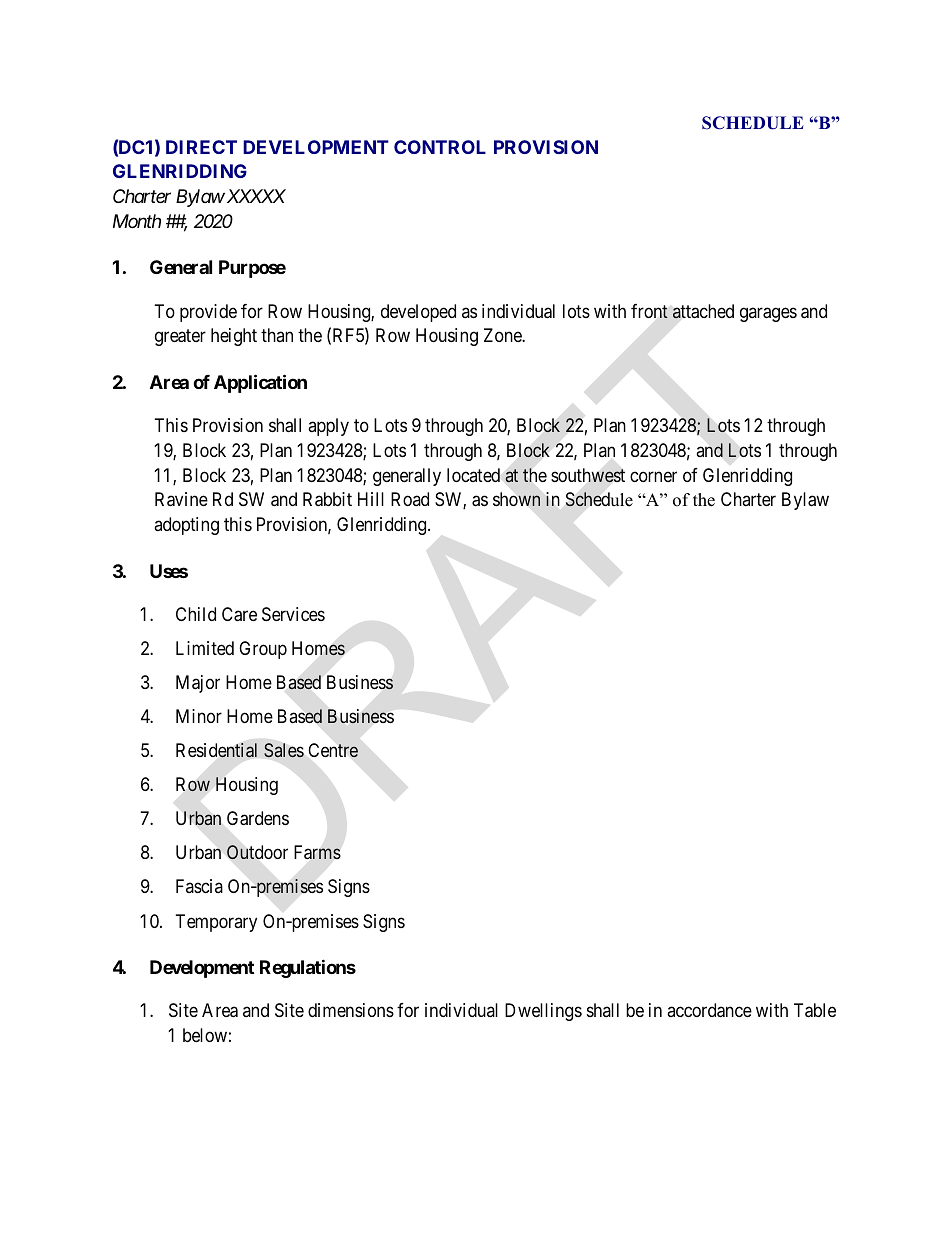 Image resolution: width=952 pixels, height=1233 pixels. I want to click on corner, so click(653, 476).
